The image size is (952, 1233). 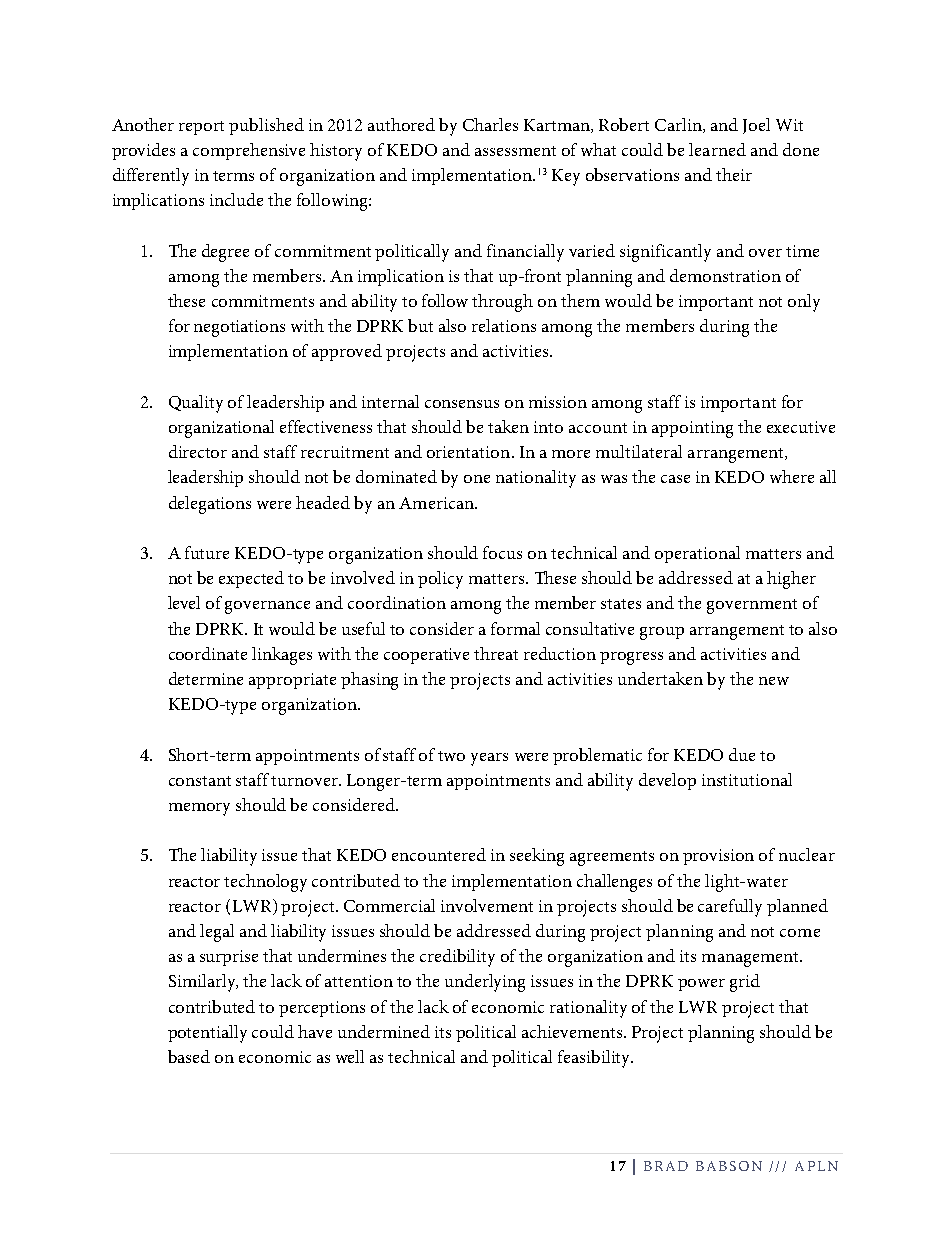 What do you see at coordinates (251, 579) in the image?
I see `expected` at bounding box center [251, 579].
